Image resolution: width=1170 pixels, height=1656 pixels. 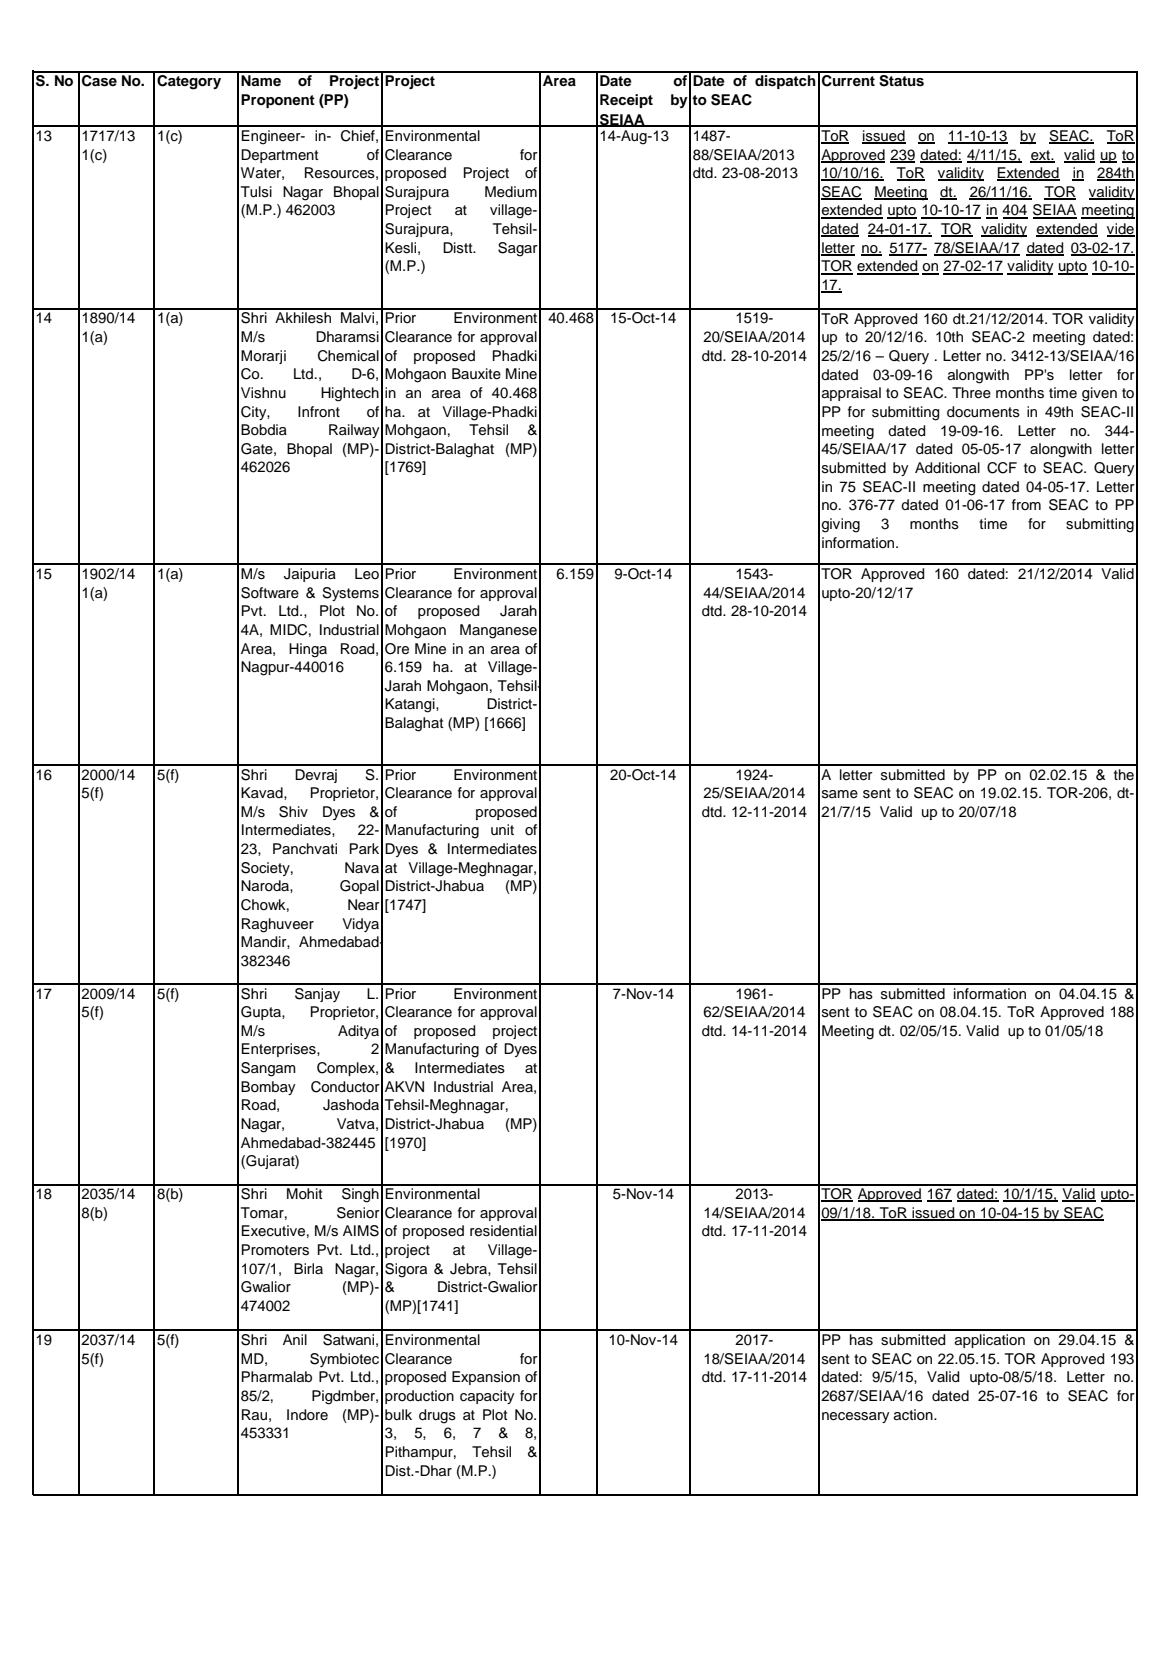 I want to click on Department, so click(x=280, y=156).
